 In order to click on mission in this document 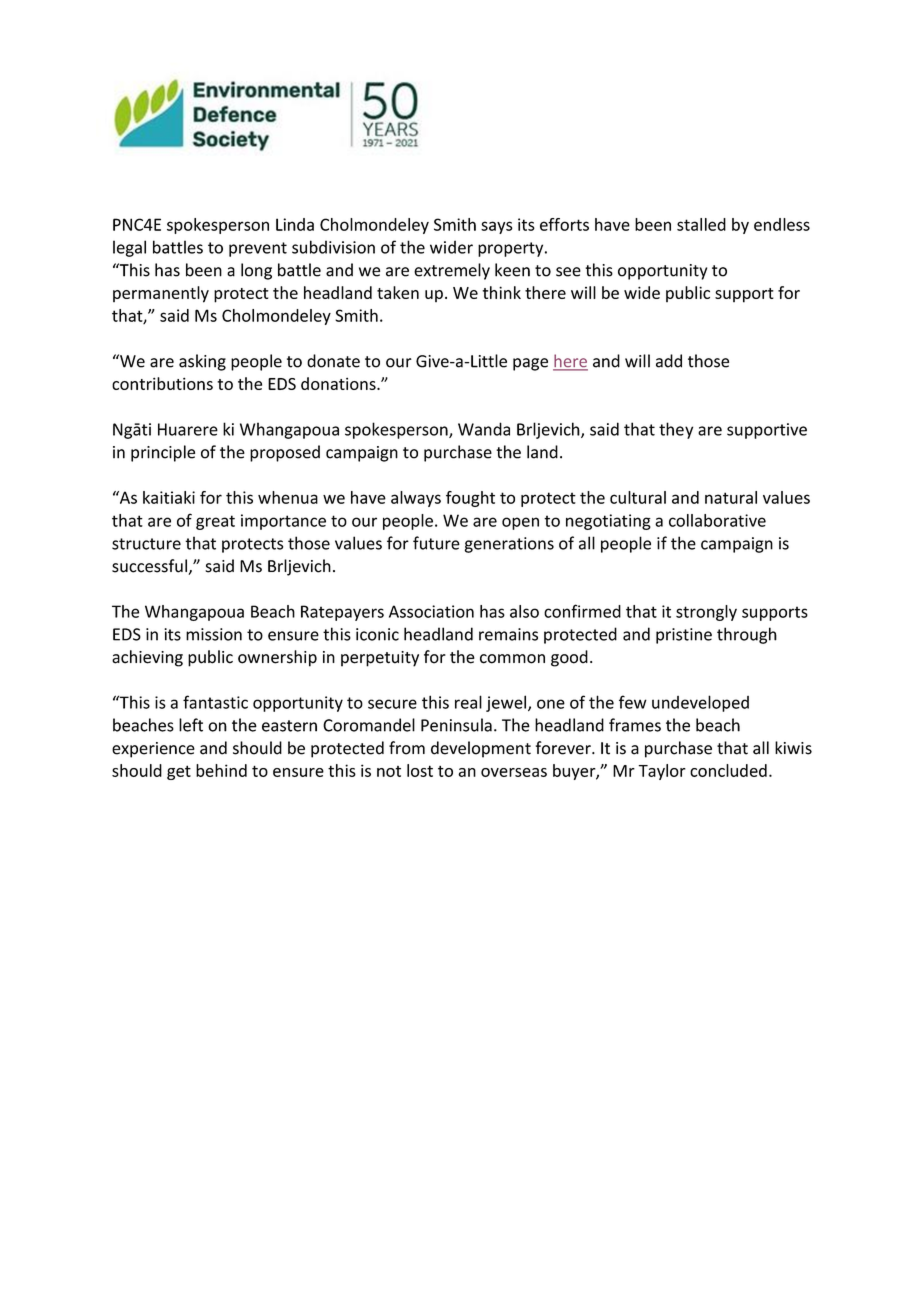, I will do `click(214, 634)`.
